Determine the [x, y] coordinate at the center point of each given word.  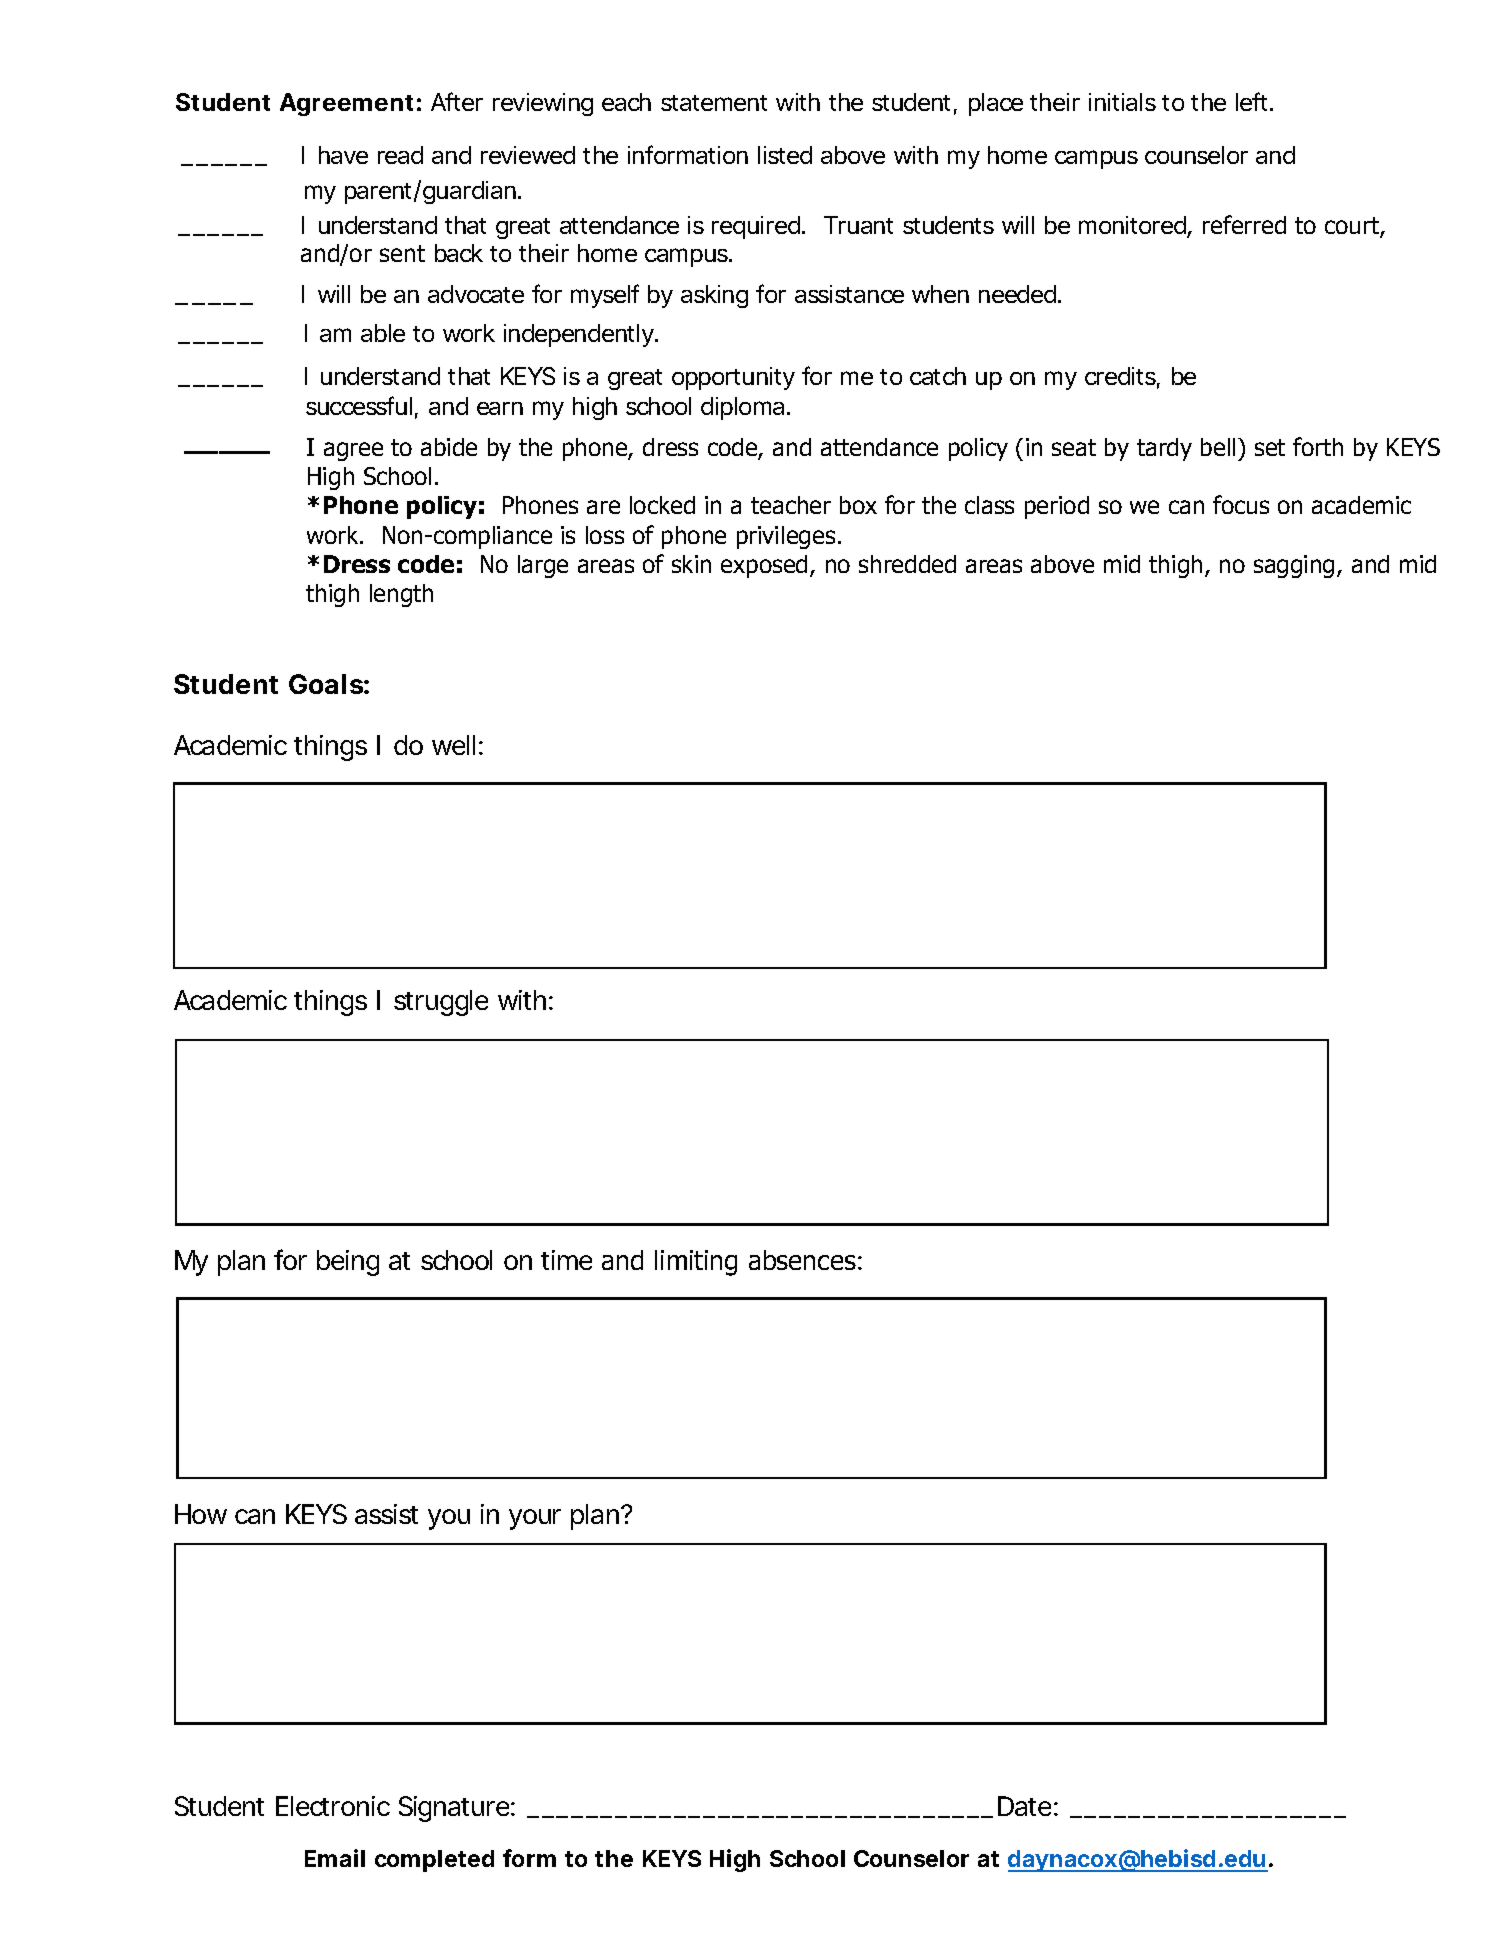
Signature [455, 1809]
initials [1122, 102]
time [566, 1260]
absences [802, 1260]
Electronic [333, 1806]
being [348, 1263]
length [401, 595]
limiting [696, 1263]
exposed [764, 566]
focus [1241, 504]
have [343, 155]
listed [785, 155]
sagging [1294, 566]
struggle [441, 1003]
